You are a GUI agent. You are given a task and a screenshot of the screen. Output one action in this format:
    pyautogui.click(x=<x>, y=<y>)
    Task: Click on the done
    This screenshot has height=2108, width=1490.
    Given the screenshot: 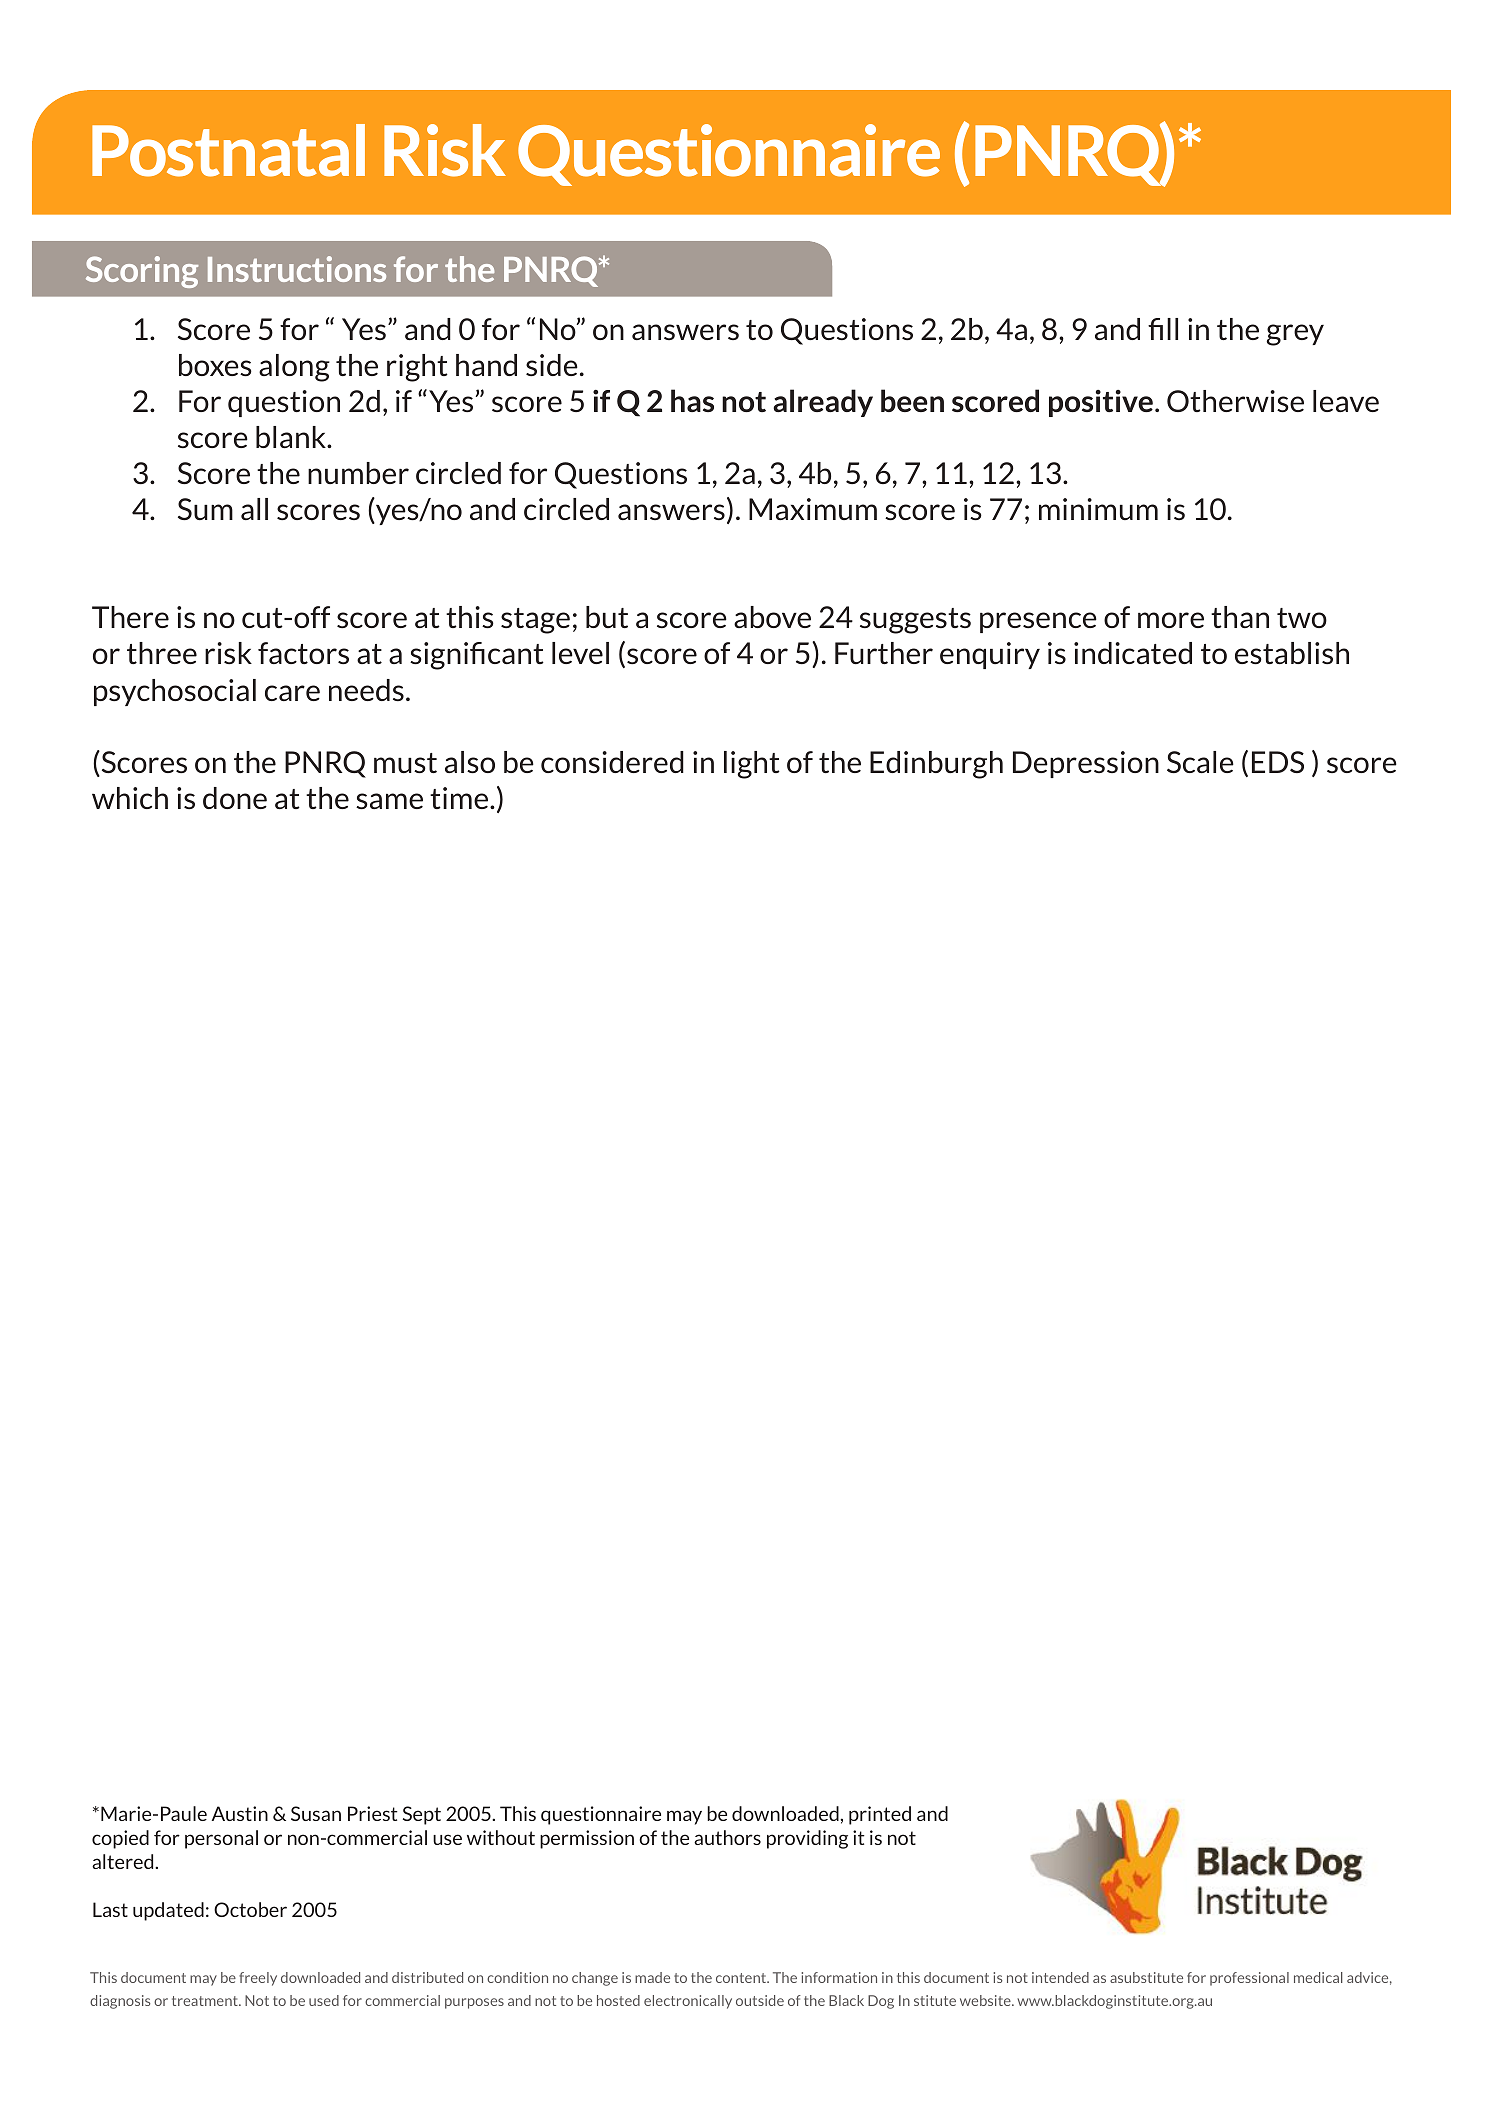 What is the action you would take?
    pyautogui.click(x=235, y=798)
